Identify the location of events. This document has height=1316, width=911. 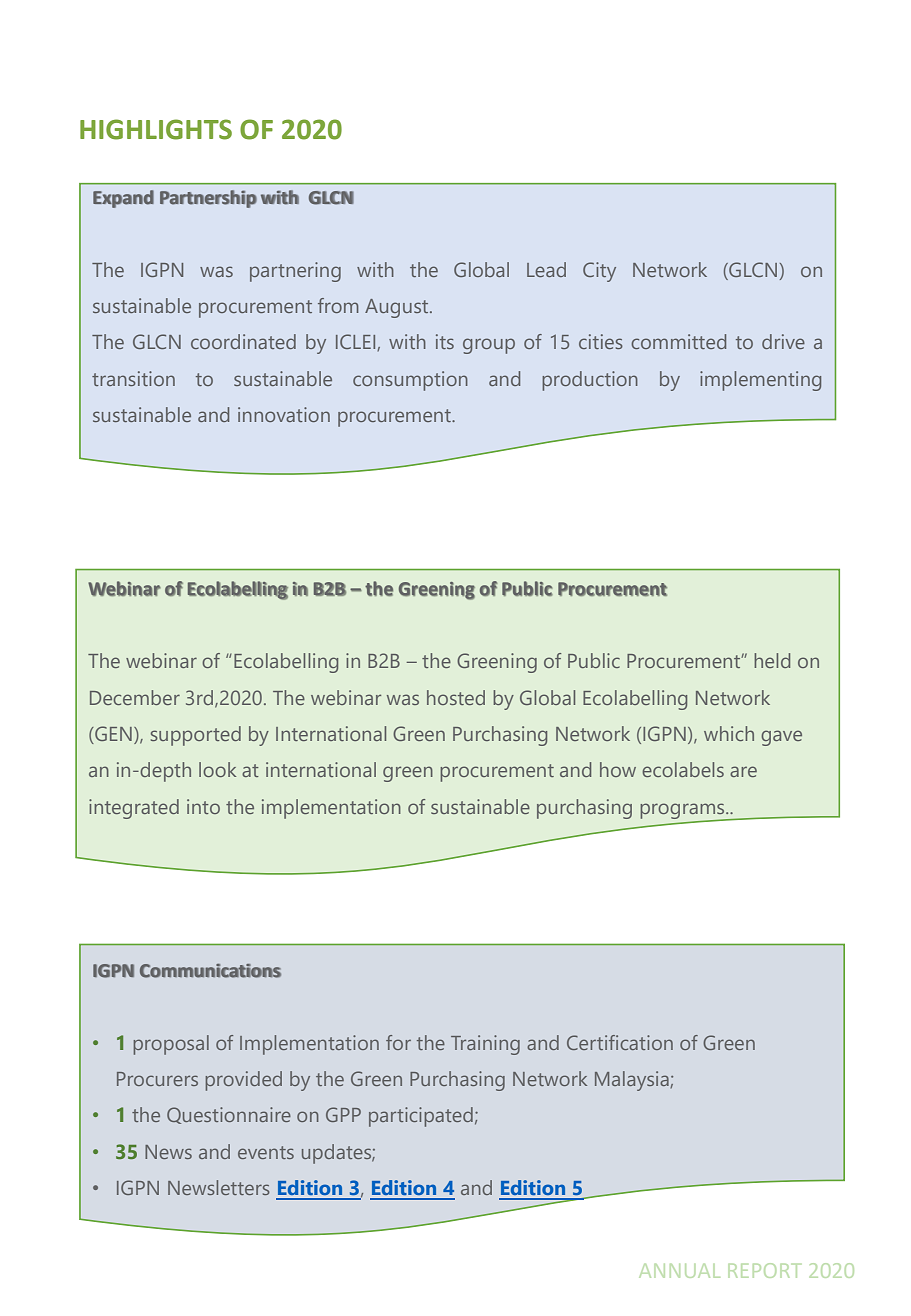
(266, 1152).
